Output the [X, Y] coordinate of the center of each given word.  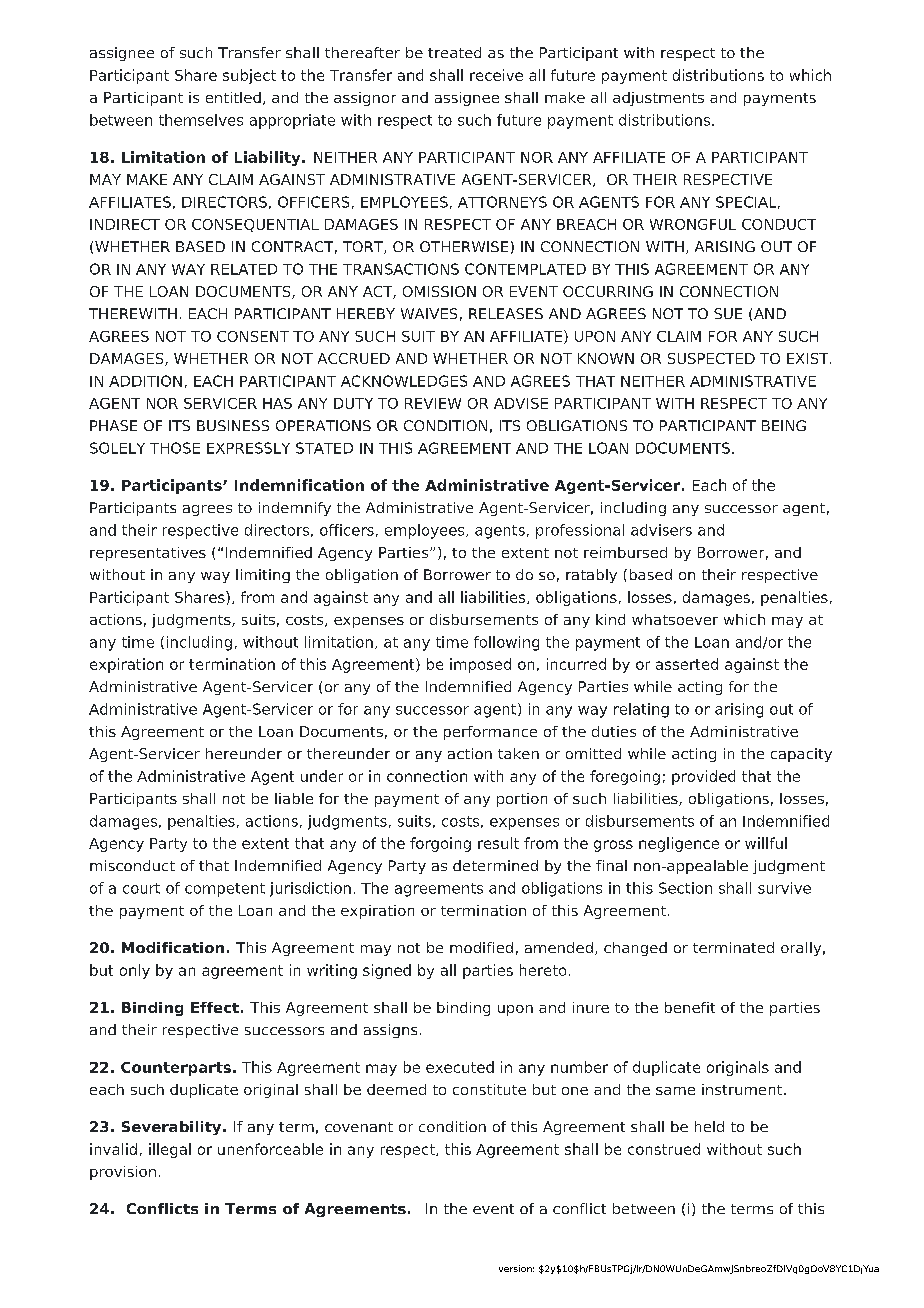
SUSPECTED [711, 358]
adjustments [658, 99]
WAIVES [429, 313]
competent [225, 890]
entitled [233, 97]
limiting [263, 576]
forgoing [440, 844]
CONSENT [253, 336]
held [709, 1126]
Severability [173, 1128]
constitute [489, 1089]
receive [496, 75]
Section [685, 888]
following [506, 643]
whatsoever [675, 619]
